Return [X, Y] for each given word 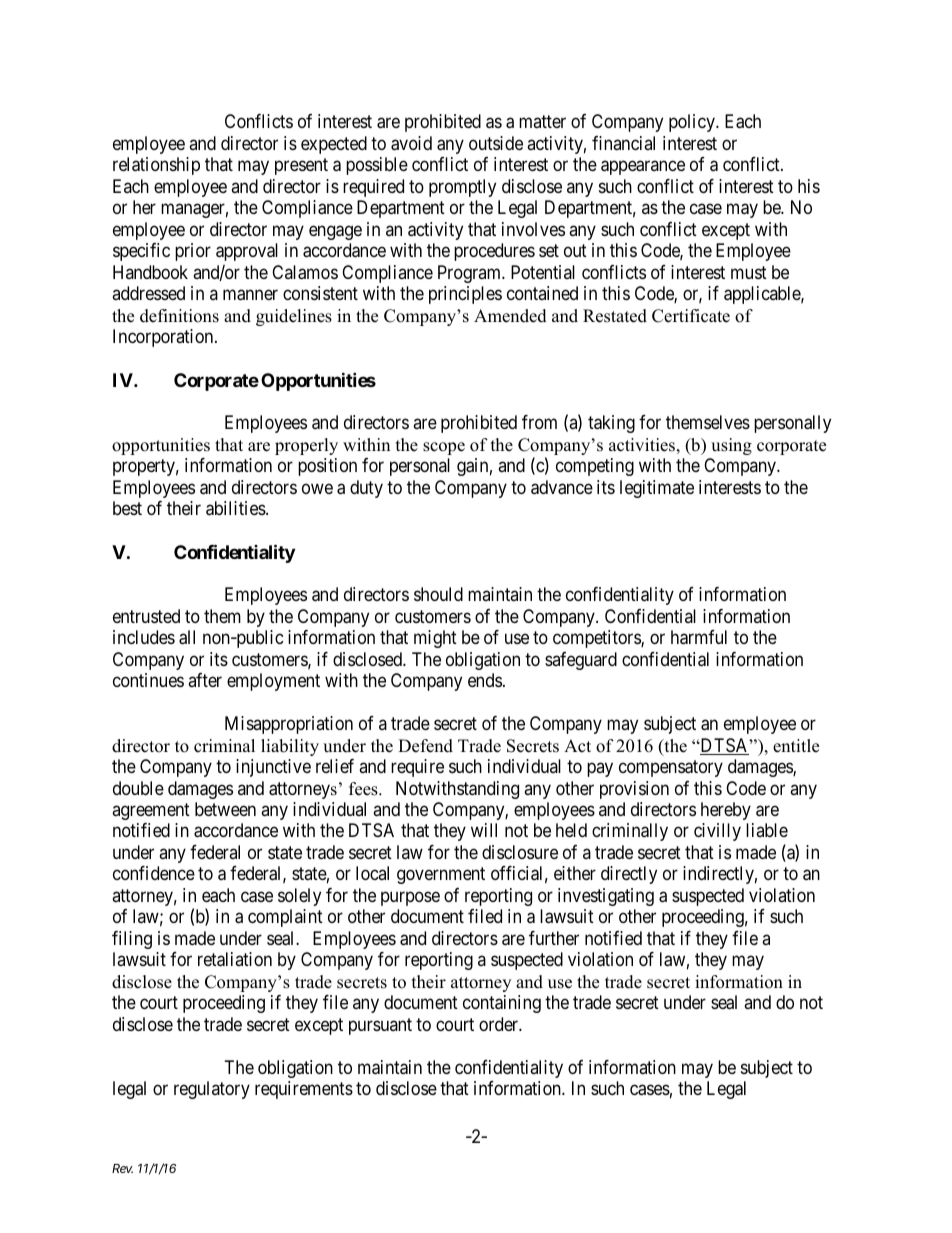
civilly [717, 832]
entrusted [146, 616]
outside [496, 143]
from [539, 422]
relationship [156, 166]
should [438, 594]
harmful [699, 637]
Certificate [691, 316]
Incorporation [164, 338]
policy [693, 123]
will [484, 830]
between [225, 809]
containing [502, 1004]
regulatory [212, 1090]
